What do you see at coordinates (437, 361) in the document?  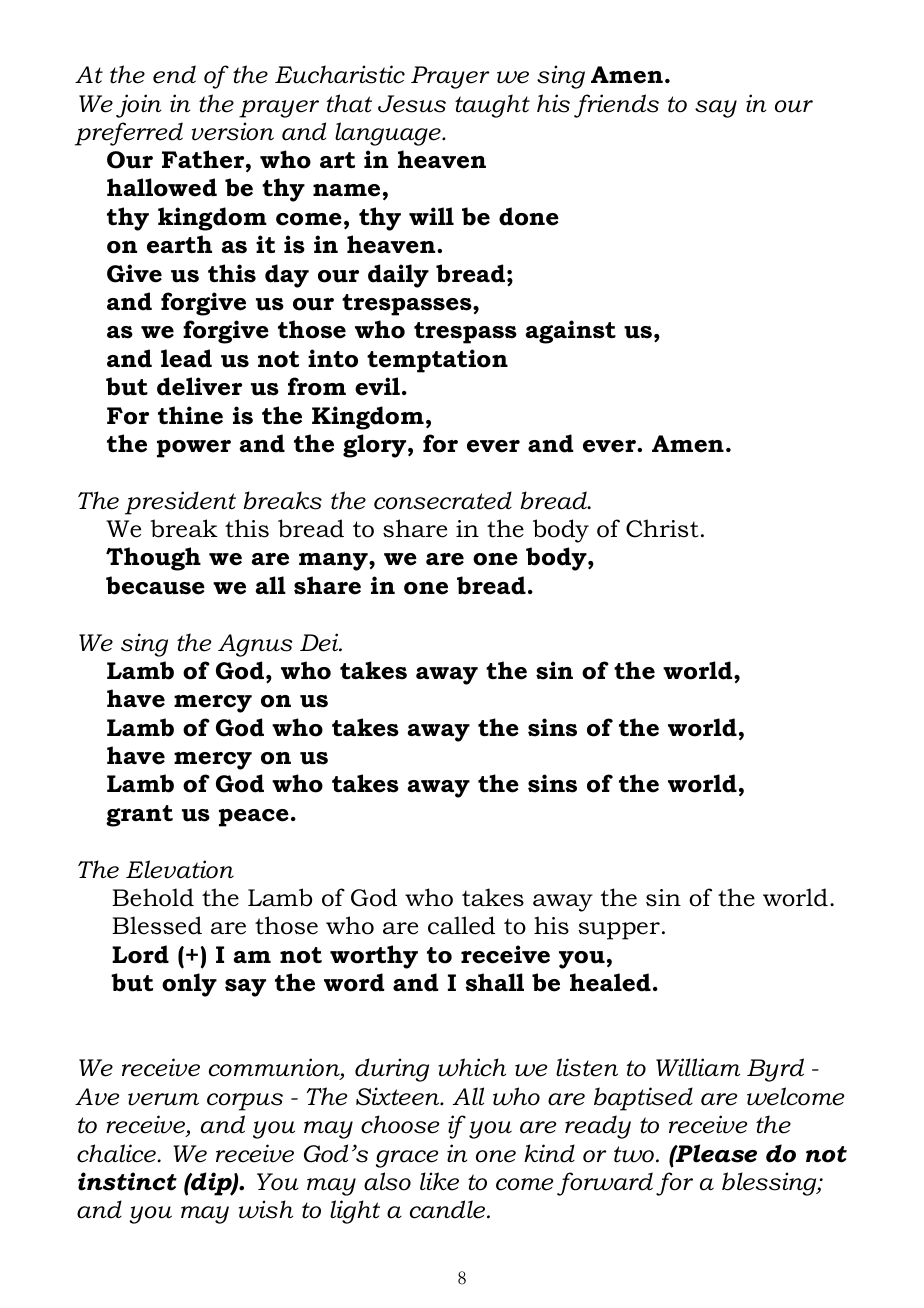 I see `temptation` at bounding box center [437, 361].
